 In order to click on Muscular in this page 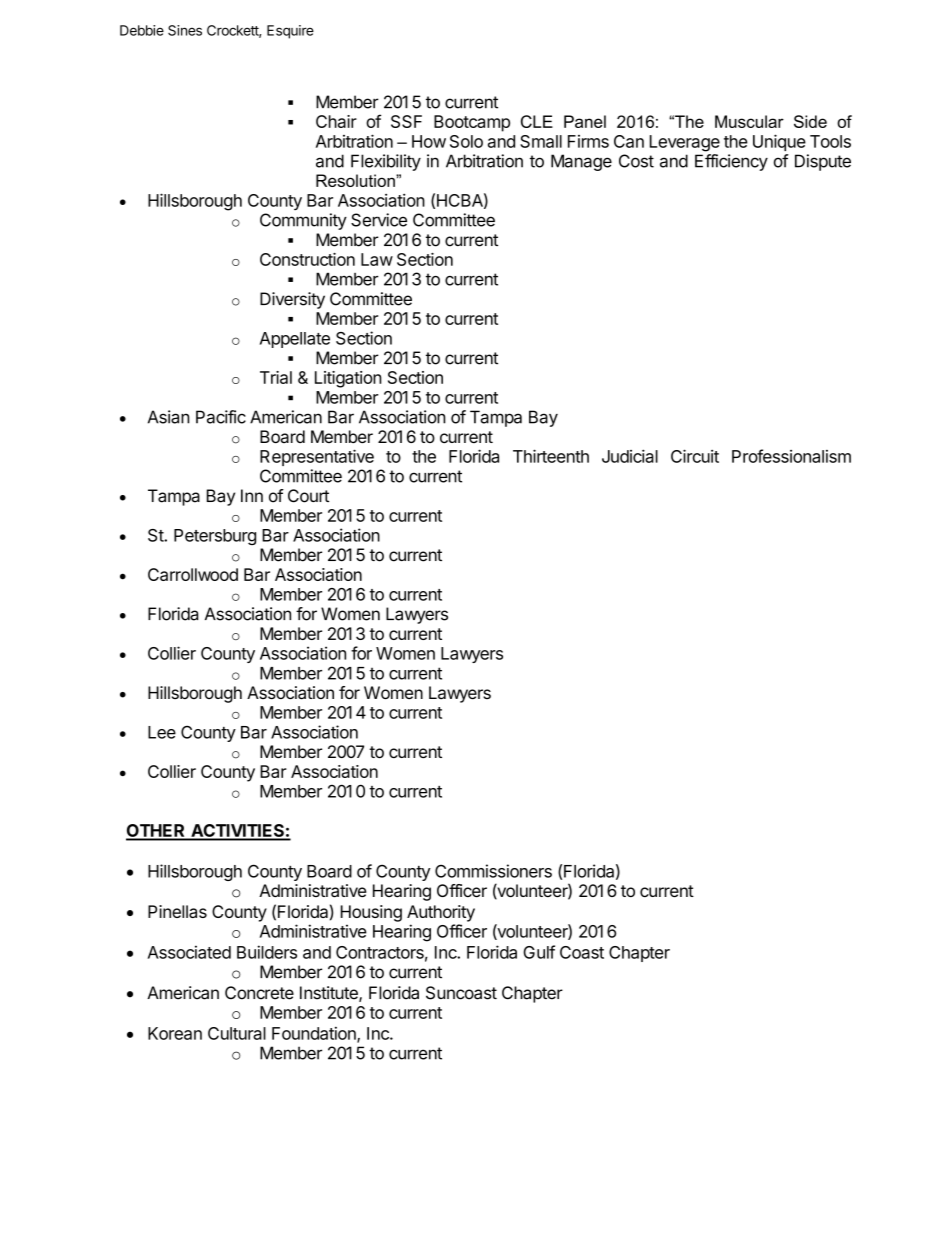, I will do `click(749, 121)`.
